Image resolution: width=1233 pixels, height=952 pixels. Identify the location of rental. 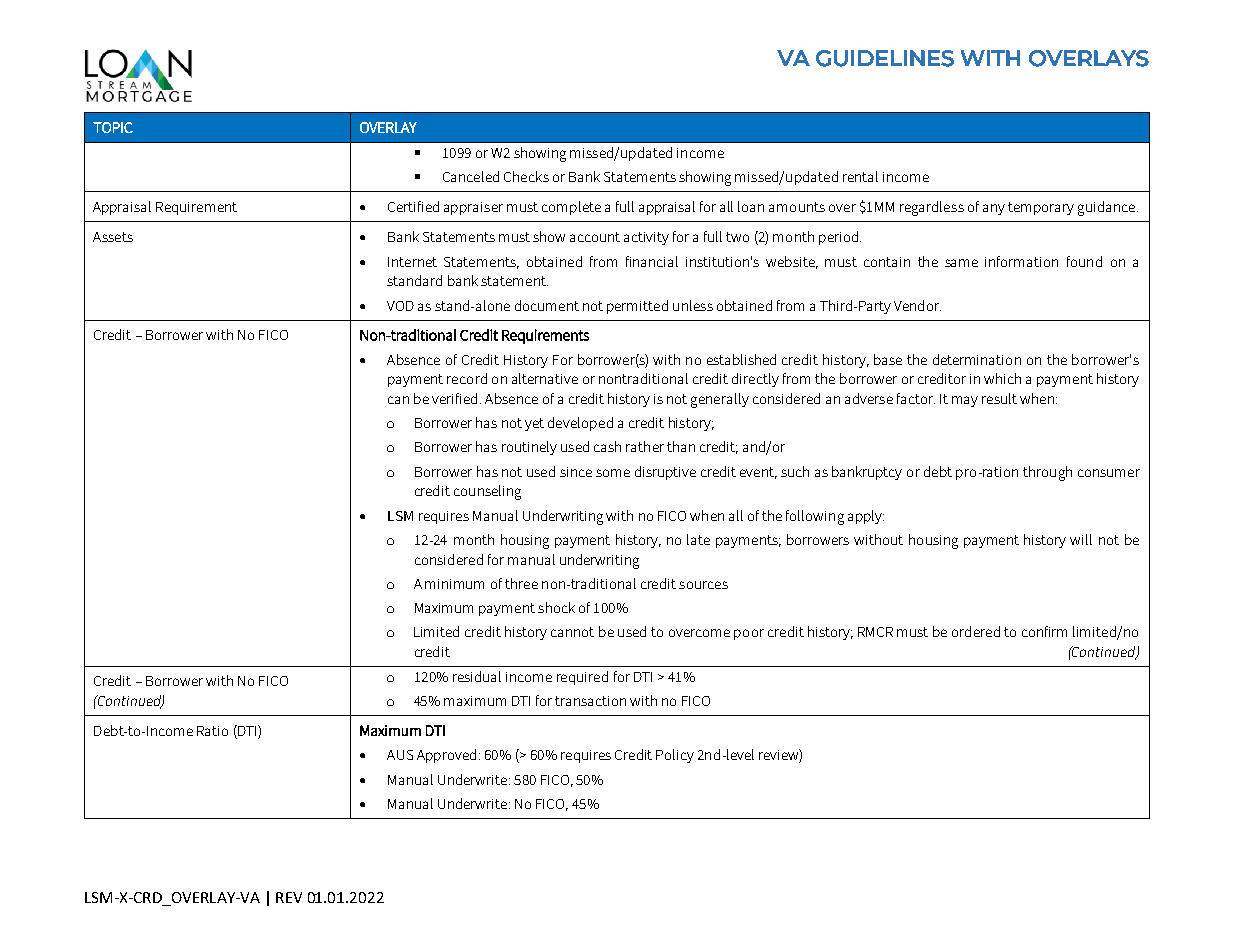
(860, 176).
